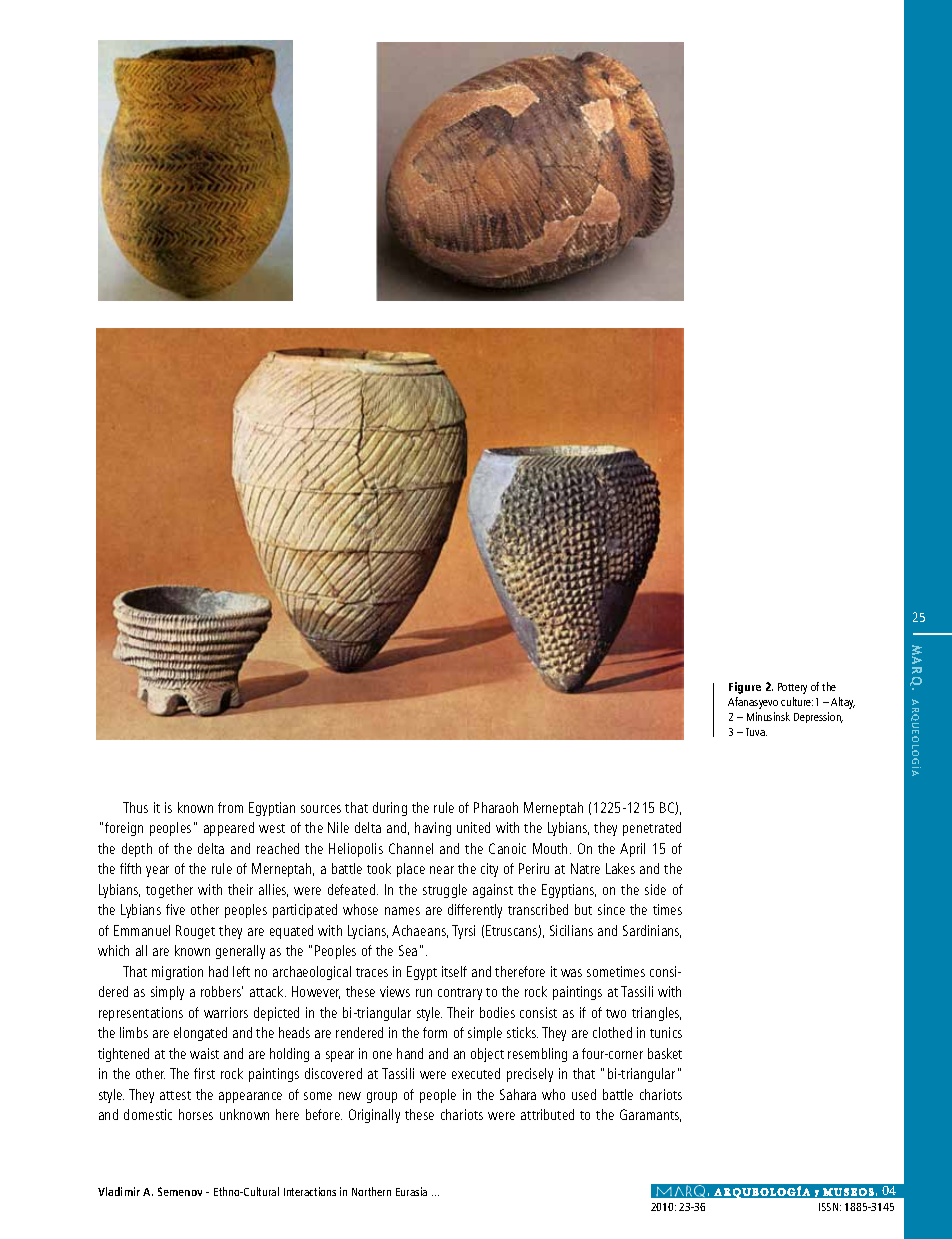  Describe the element at coordinates (792, 688) in the image. I see `Pottery` at that location.
